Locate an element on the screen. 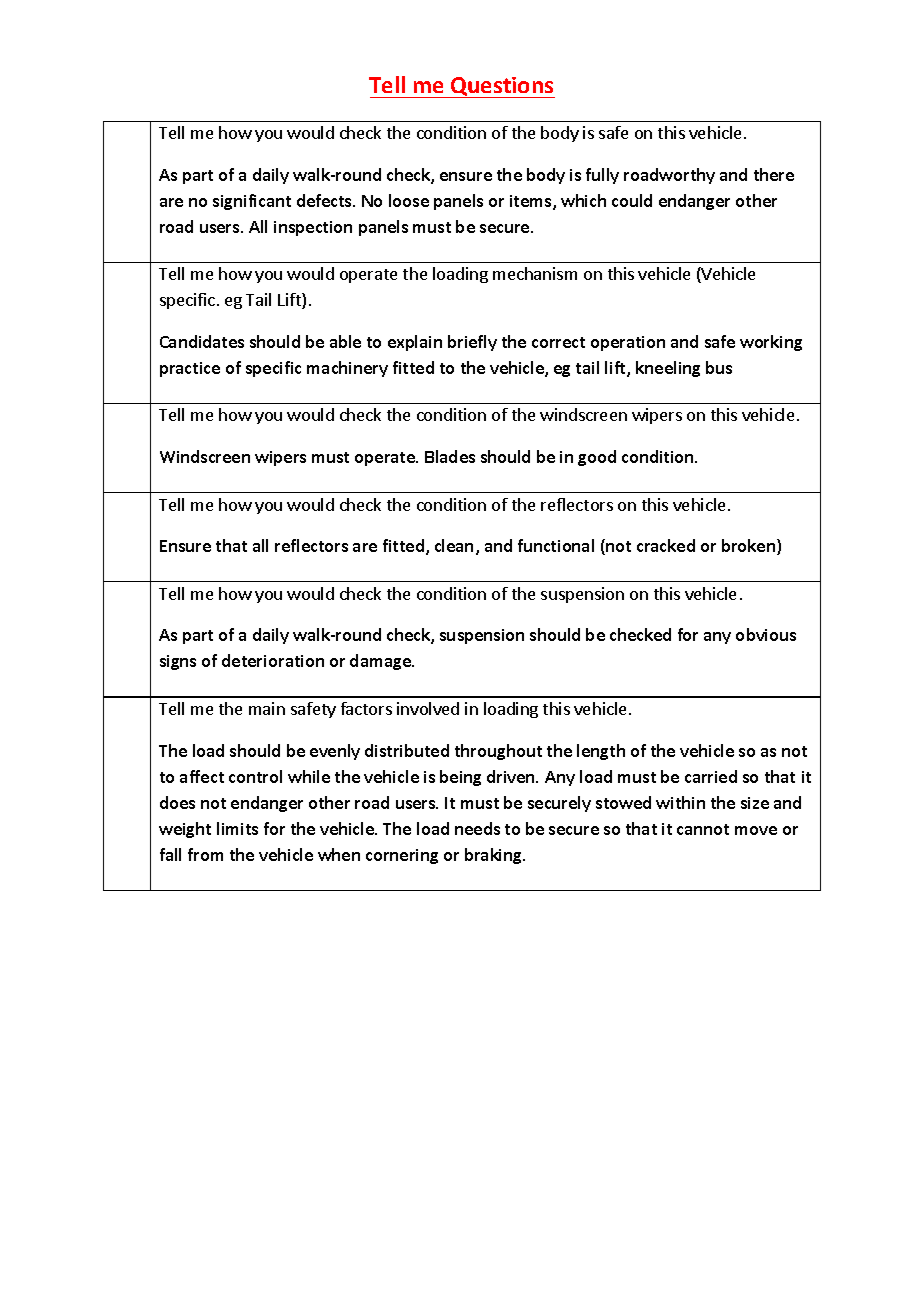  Blades is located at coordinates (450, 456).
